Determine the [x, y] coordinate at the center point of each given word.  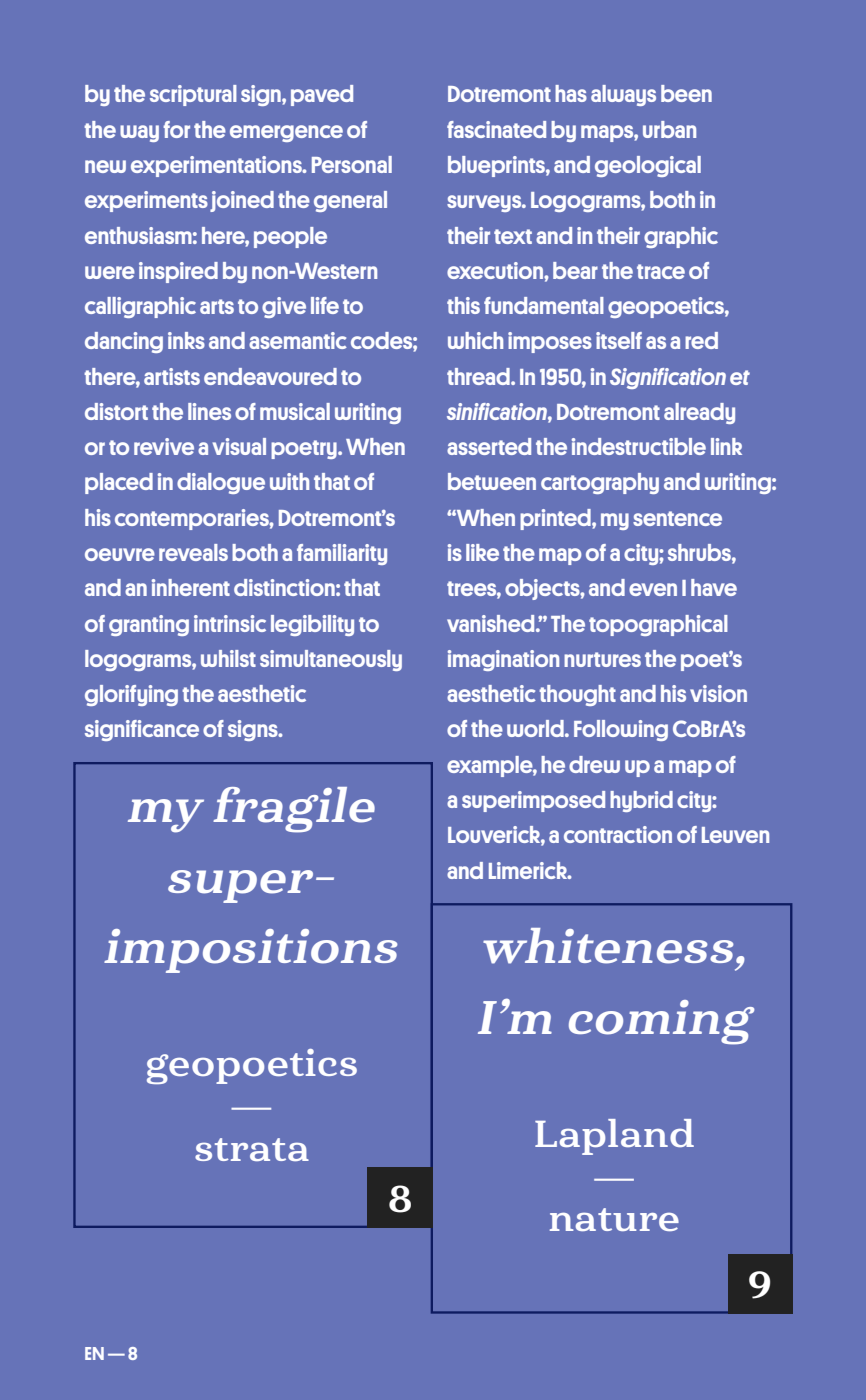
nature [614, 1219]
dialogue [221, 483]
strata [252, 1149]
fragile [294, 810]
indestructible [639, 446]
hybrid [641, 801]
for [176, 129]
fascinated [496, 129]
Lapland [614, 1137]
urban [669, 129]
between [492, 481]
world [536, 728]
